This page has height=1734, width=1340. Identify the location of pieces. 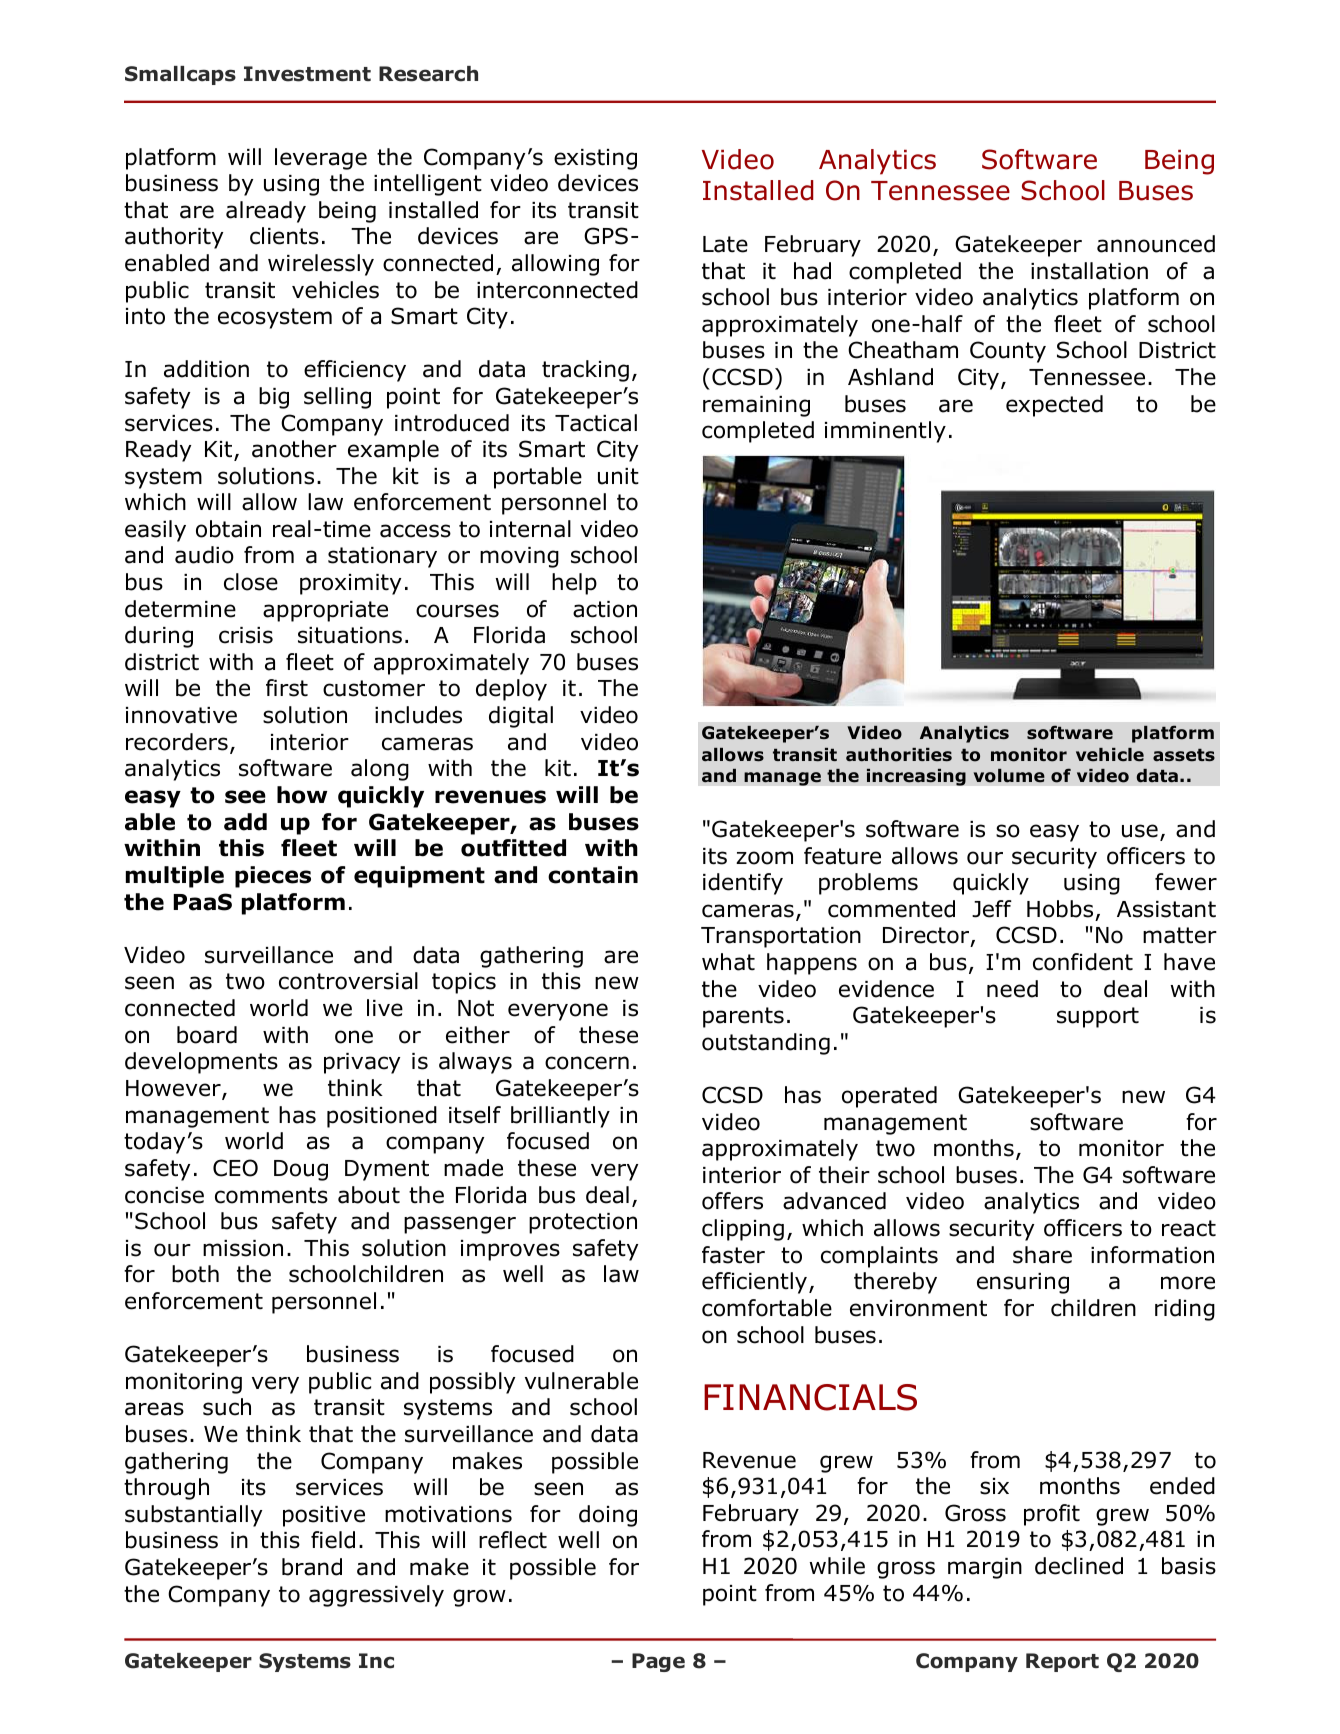
(273, 877).
